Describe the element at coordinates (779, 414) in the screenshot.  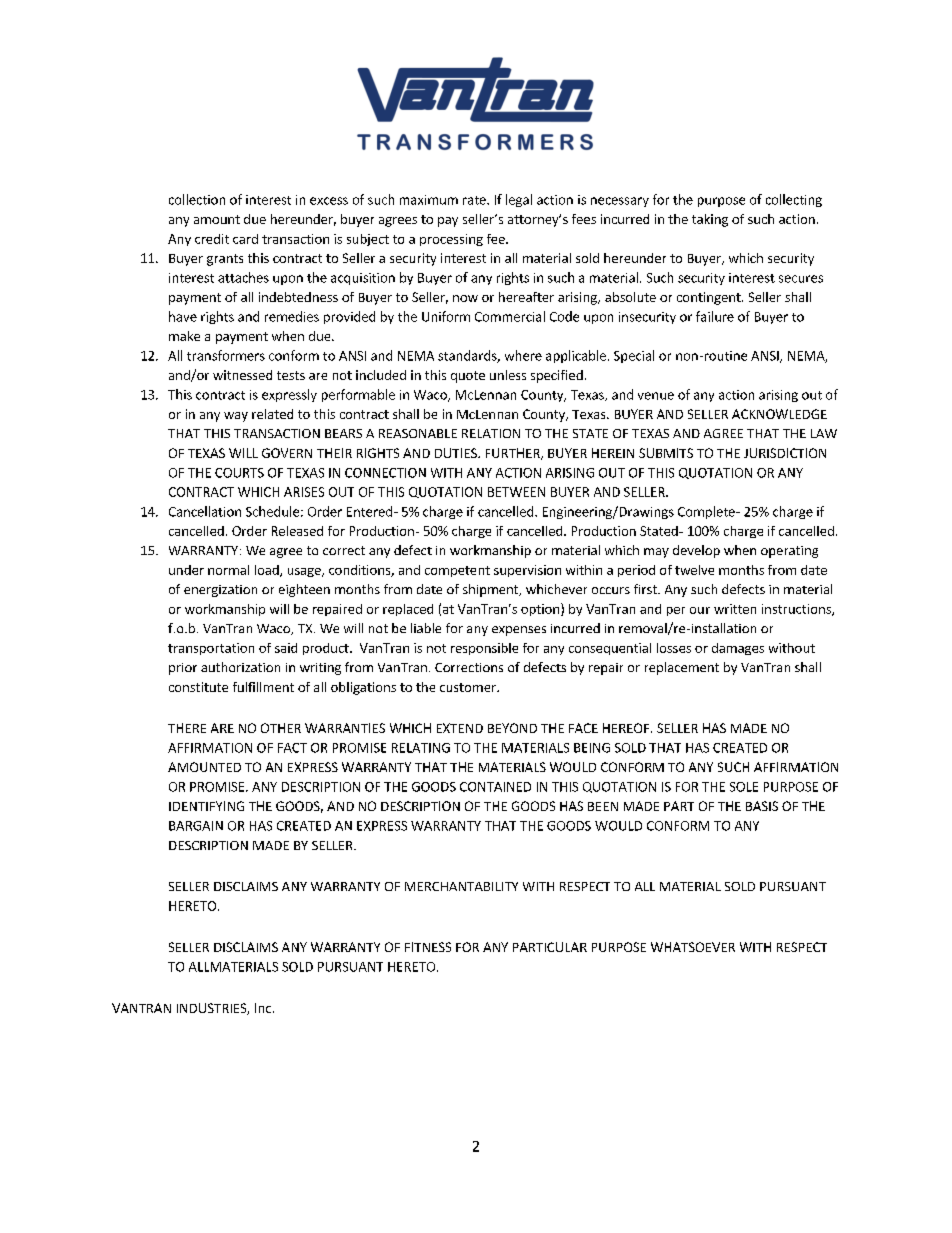
I see `ACKNOWLEDGE` at that location.
